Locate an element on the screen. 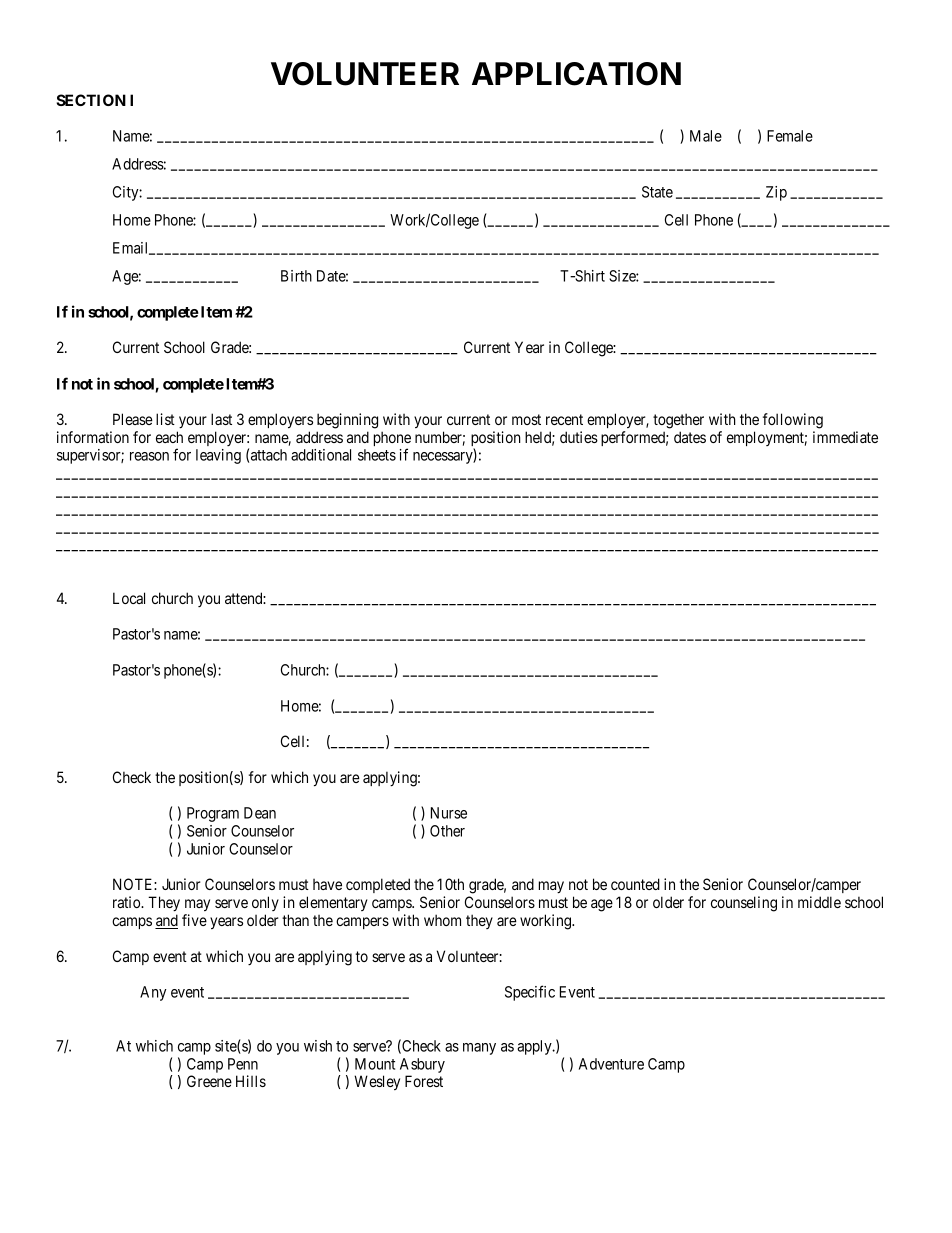  Greene is located at coordinates (209, 1081).
